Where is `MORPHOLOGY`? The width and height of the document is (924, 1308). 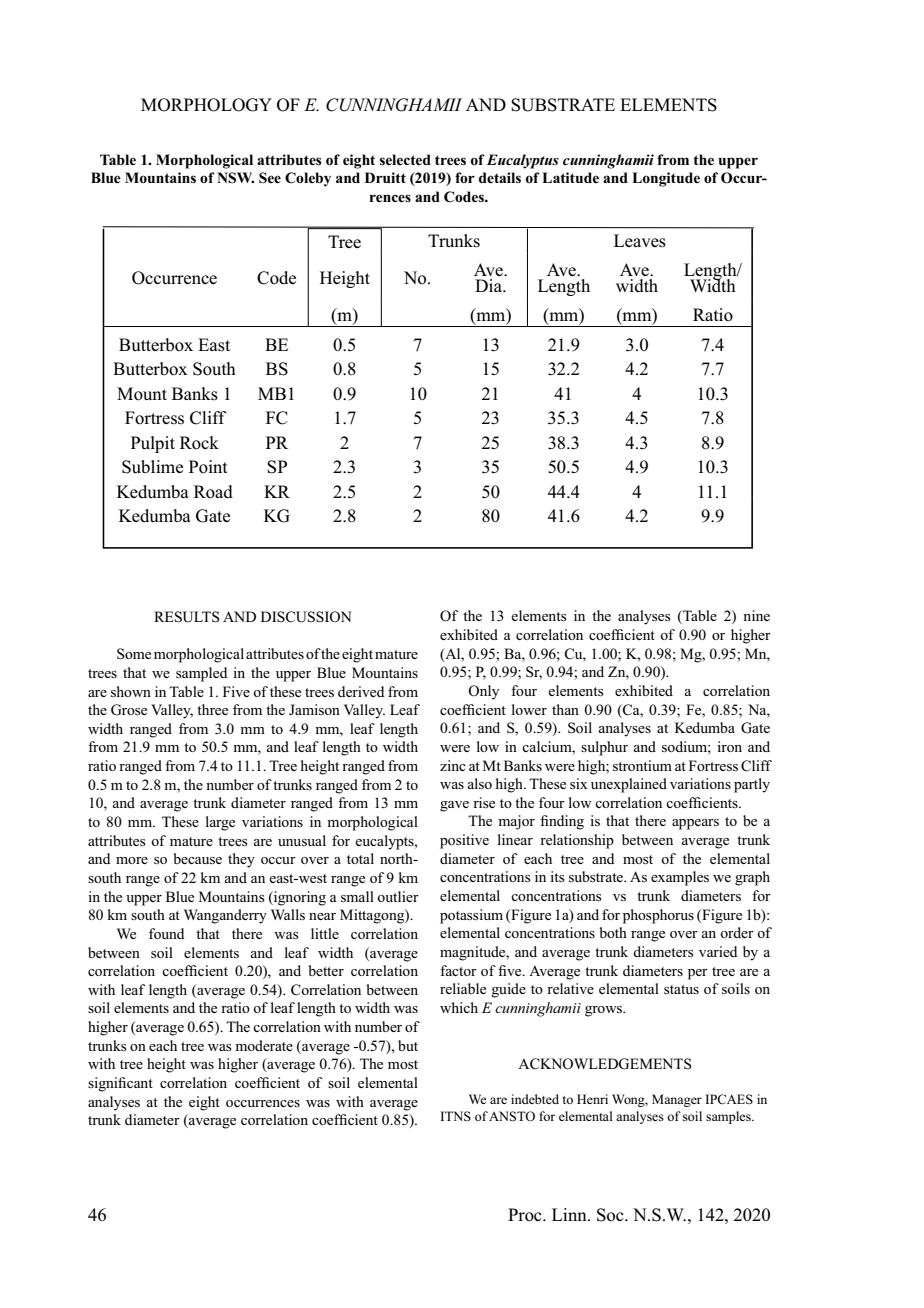 MORPHOLOGY is located at coordinates (206, 105).
